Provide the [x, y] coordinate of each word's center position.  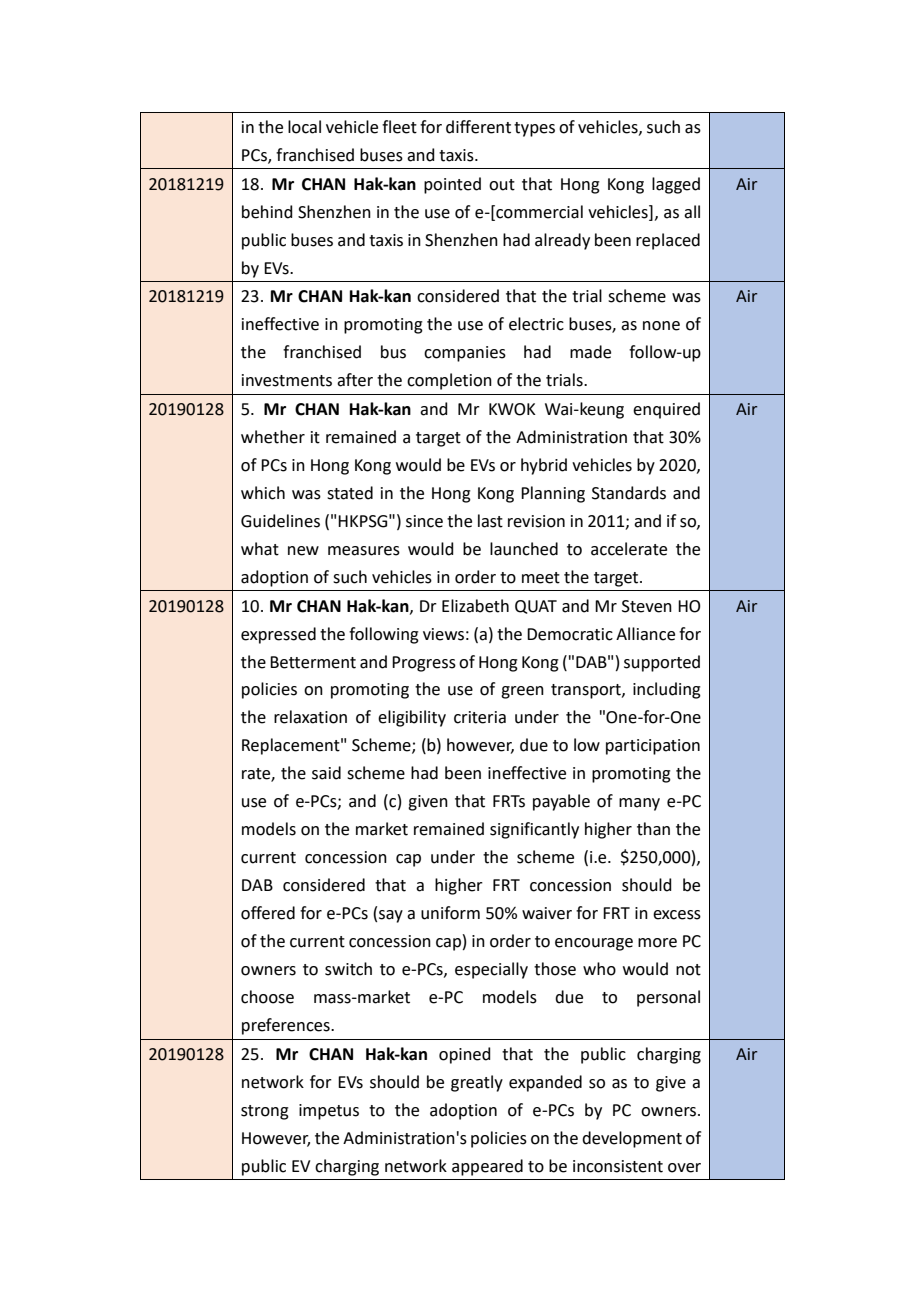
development [632, 1139]
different [478, 127]
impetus [329, 1112]
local [304, 127]
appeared [487, 1167]
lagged [676, 185]
